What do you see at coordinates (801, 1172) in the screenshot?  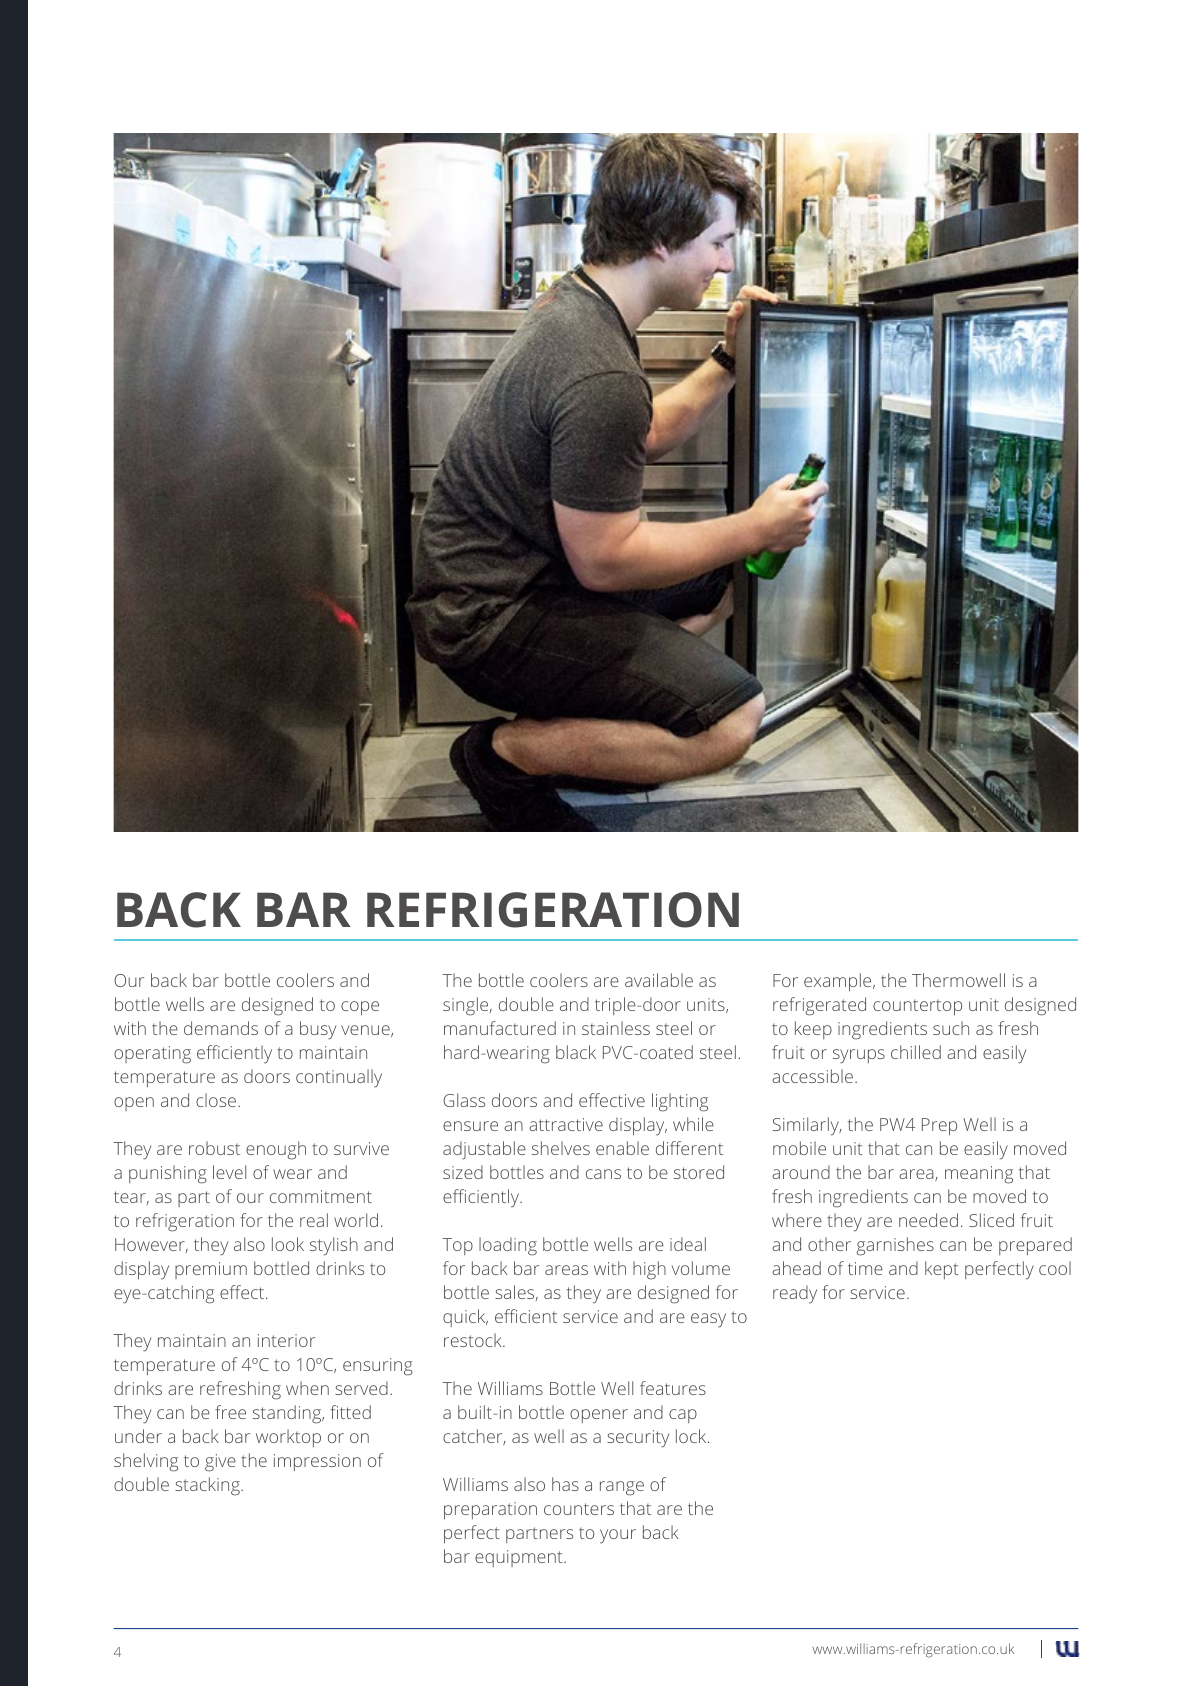 I see `around` at bounding box center [801, 1172].
